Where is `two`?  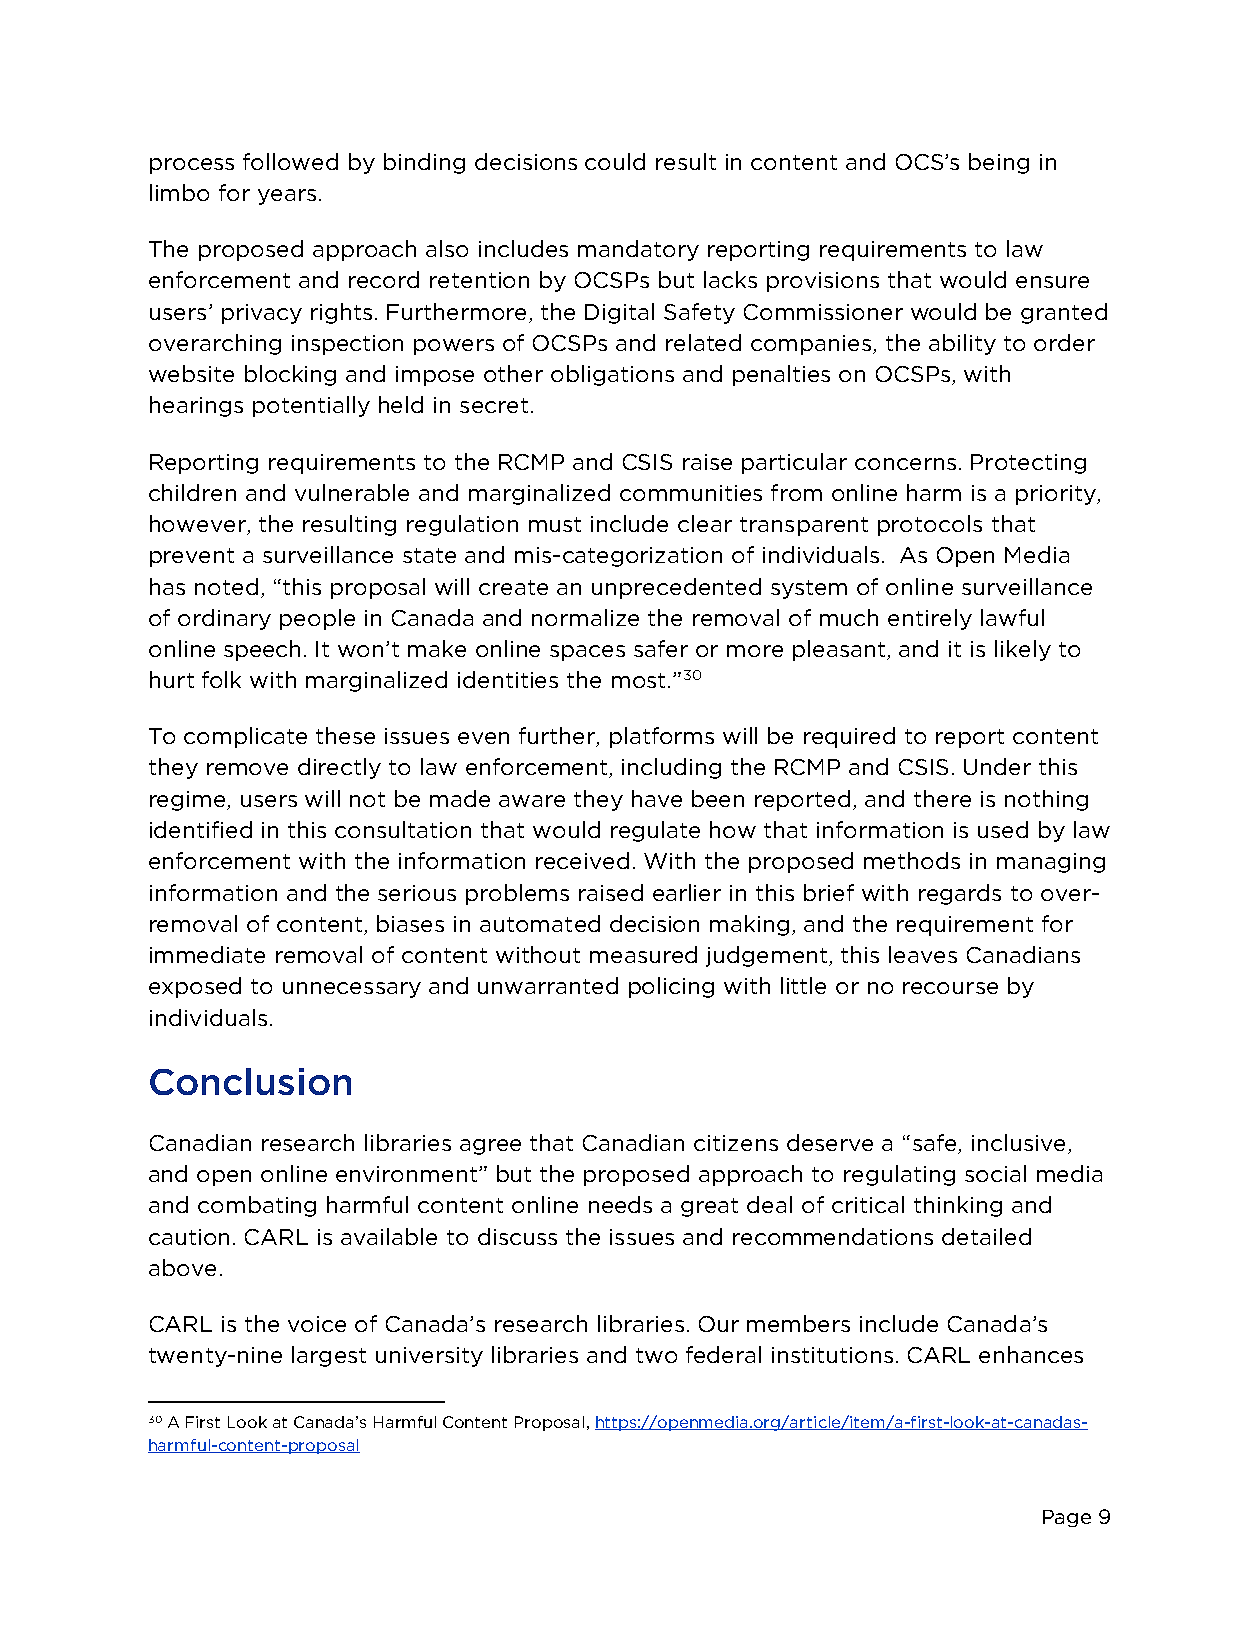
two is located at coordinates (656, 1355).
